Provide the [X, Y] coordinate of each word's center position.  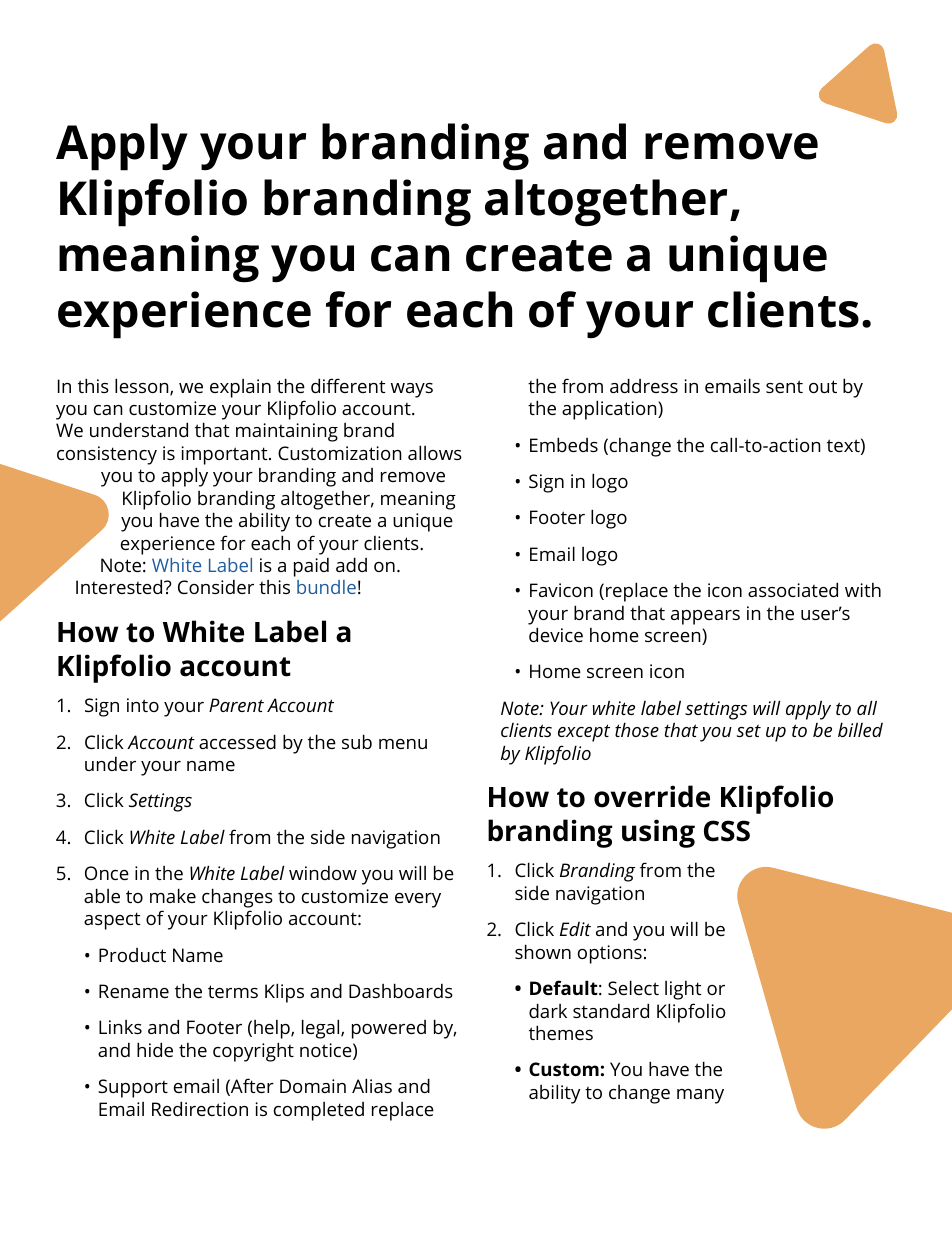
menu [403, 744]
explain [240, 388]
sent [784, 386]
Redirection [200, 1108]
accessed [237, 741]
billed [860, 729]
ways [412, 390]
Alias [372, 1085]
